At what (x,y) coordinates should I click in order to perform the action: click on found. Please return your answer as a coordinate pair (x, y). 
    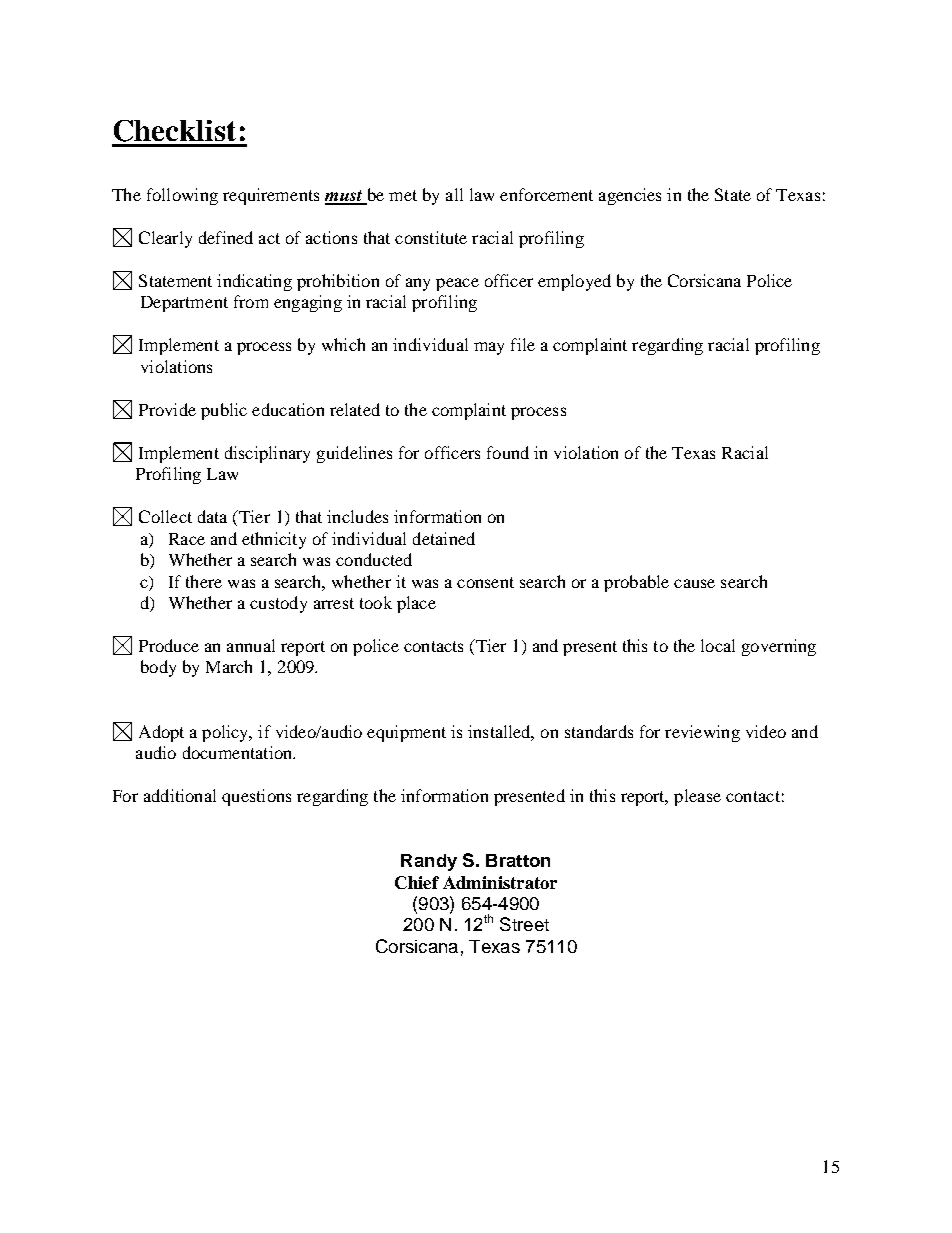
    Looking at the image, I should click on (508, 452).
